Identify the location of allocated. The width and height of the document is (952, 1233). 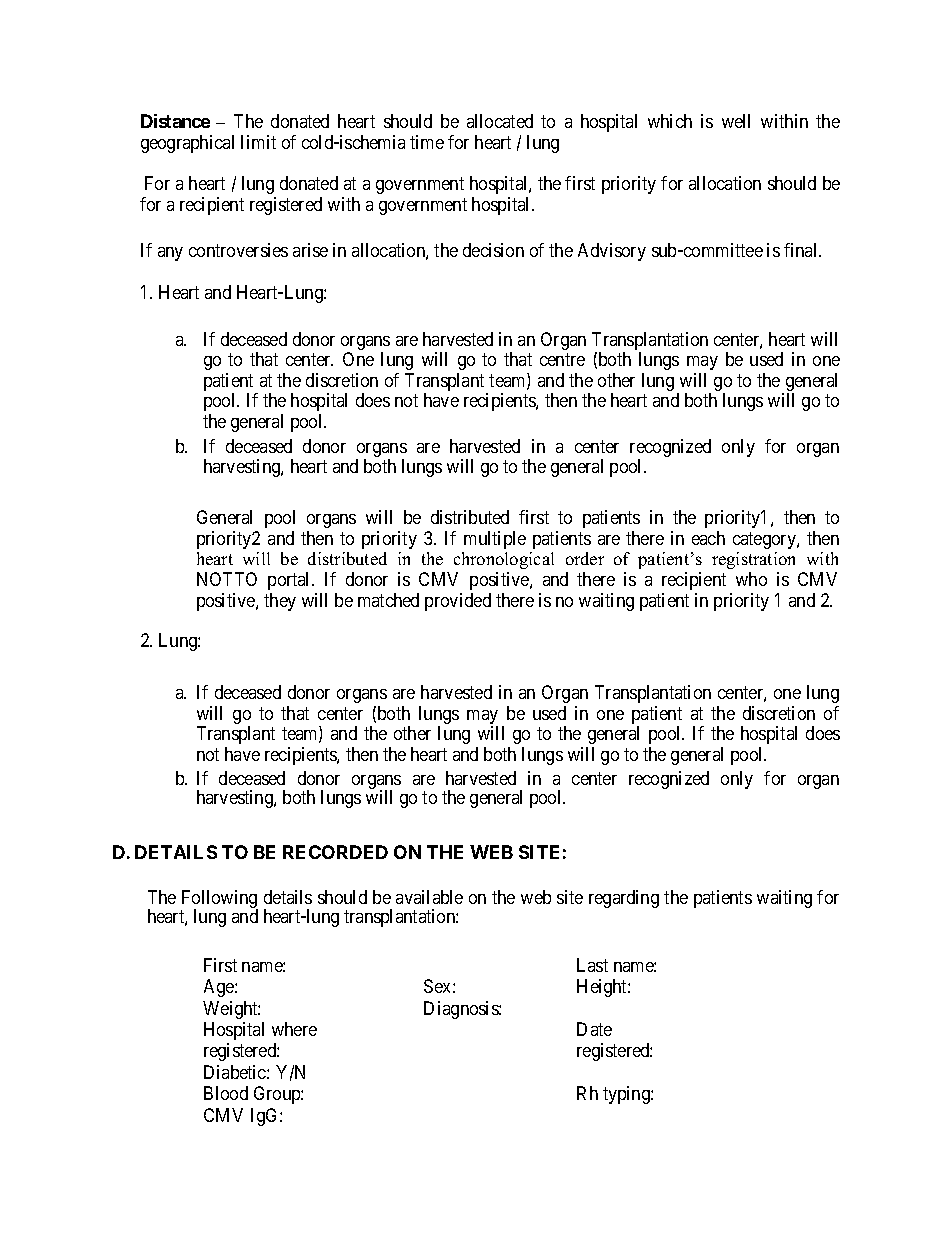
(500, 121).
